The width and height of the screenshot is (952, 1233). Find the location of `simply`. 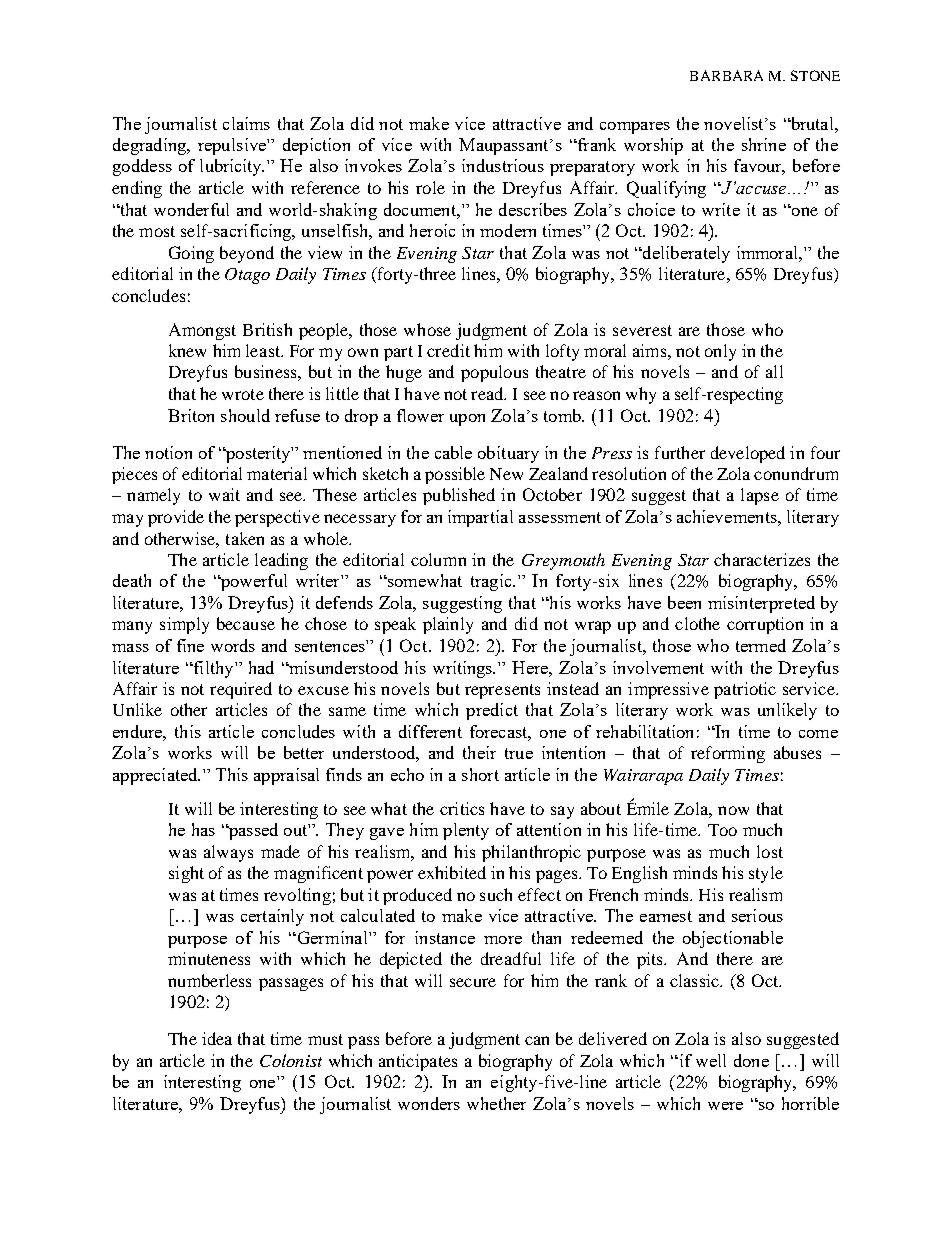

simply is located at coordinates (184, 625).
